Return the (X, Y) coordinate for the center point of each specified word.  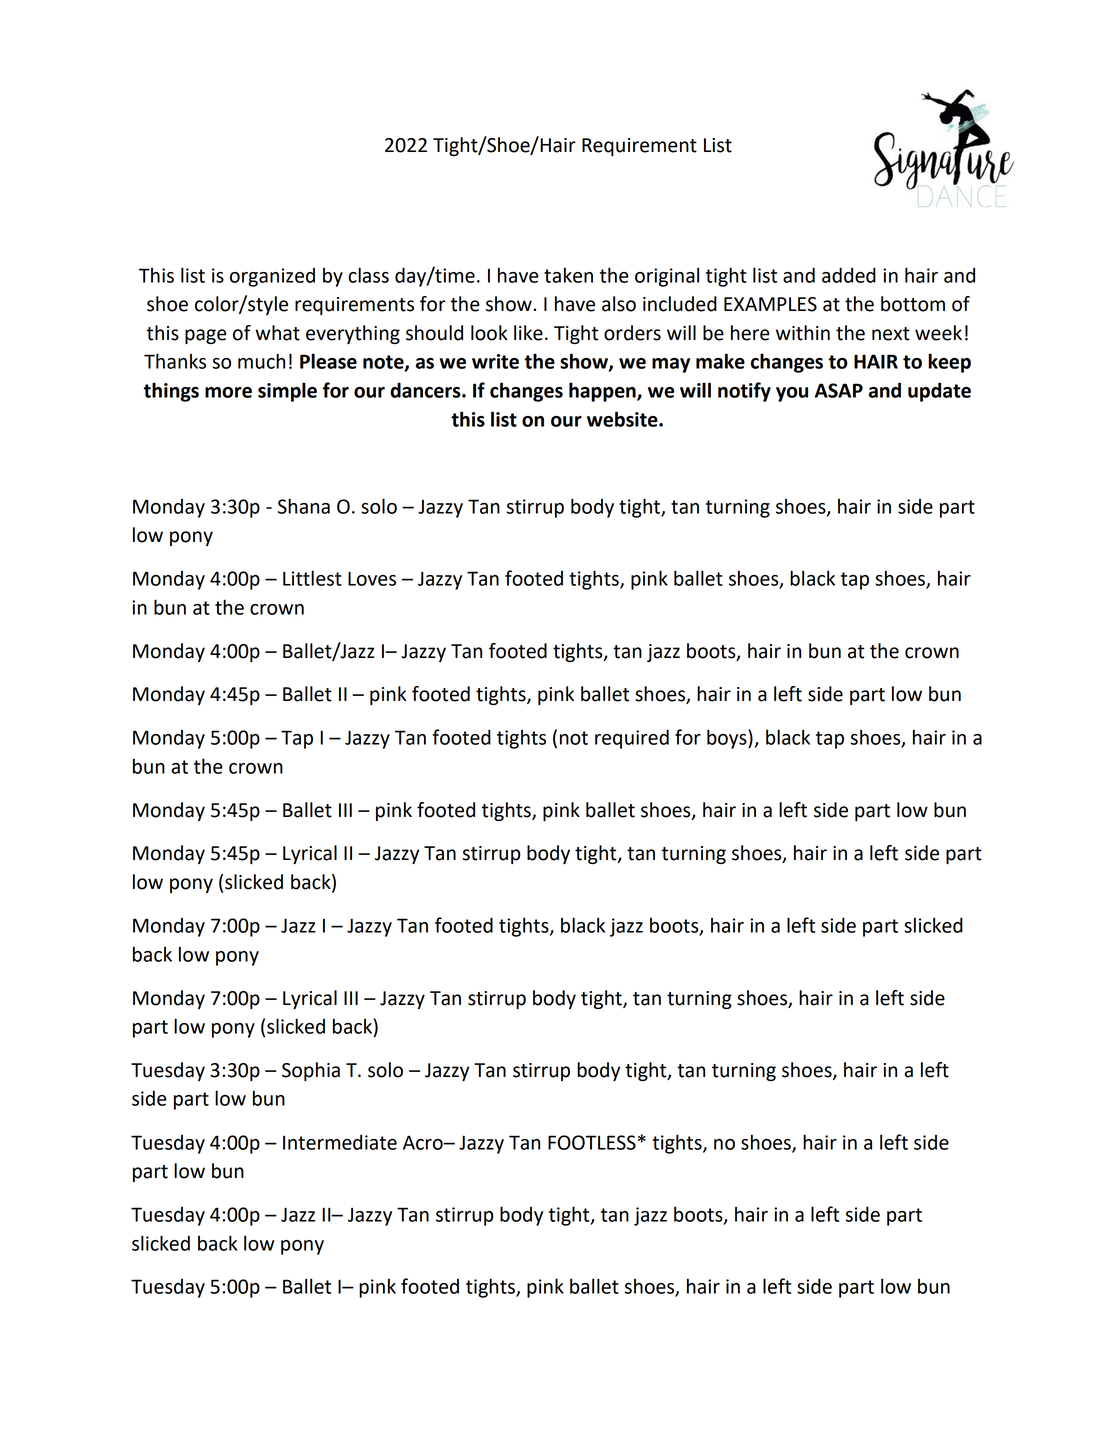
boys (728, 739)
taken (568, 275)
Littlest (312, 578)
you (792, 394)
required (632, 739)
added (849, 275)
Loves (372, 578)
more (228, 392)
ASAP (839, 390)
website (623, 419)
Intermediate (340, 1142)
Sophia (311, 1071)
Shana (304, 506)
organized (272, 277)
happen (603, 392)
